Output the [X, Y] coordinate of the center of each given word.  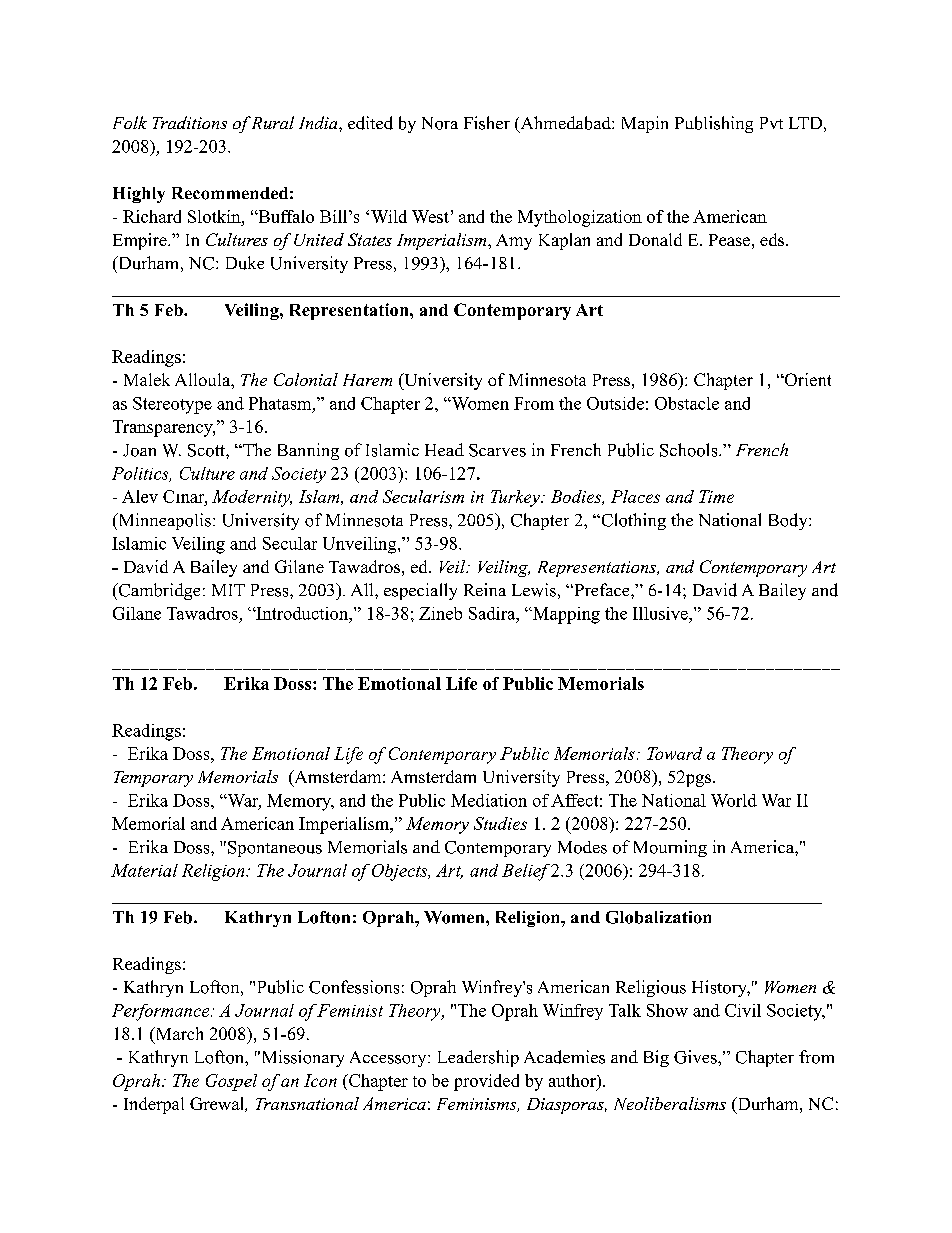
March [178, 1035]
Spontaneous [275, 849]
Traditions [190, 122]
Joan [139, 450]
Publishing [714, 124]
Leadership [478, 1058]
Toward [674, 753]
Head [444, 449]
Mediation [489, 800]
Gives [696, 1057]
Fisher [487, 123]
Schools [690, 450]
